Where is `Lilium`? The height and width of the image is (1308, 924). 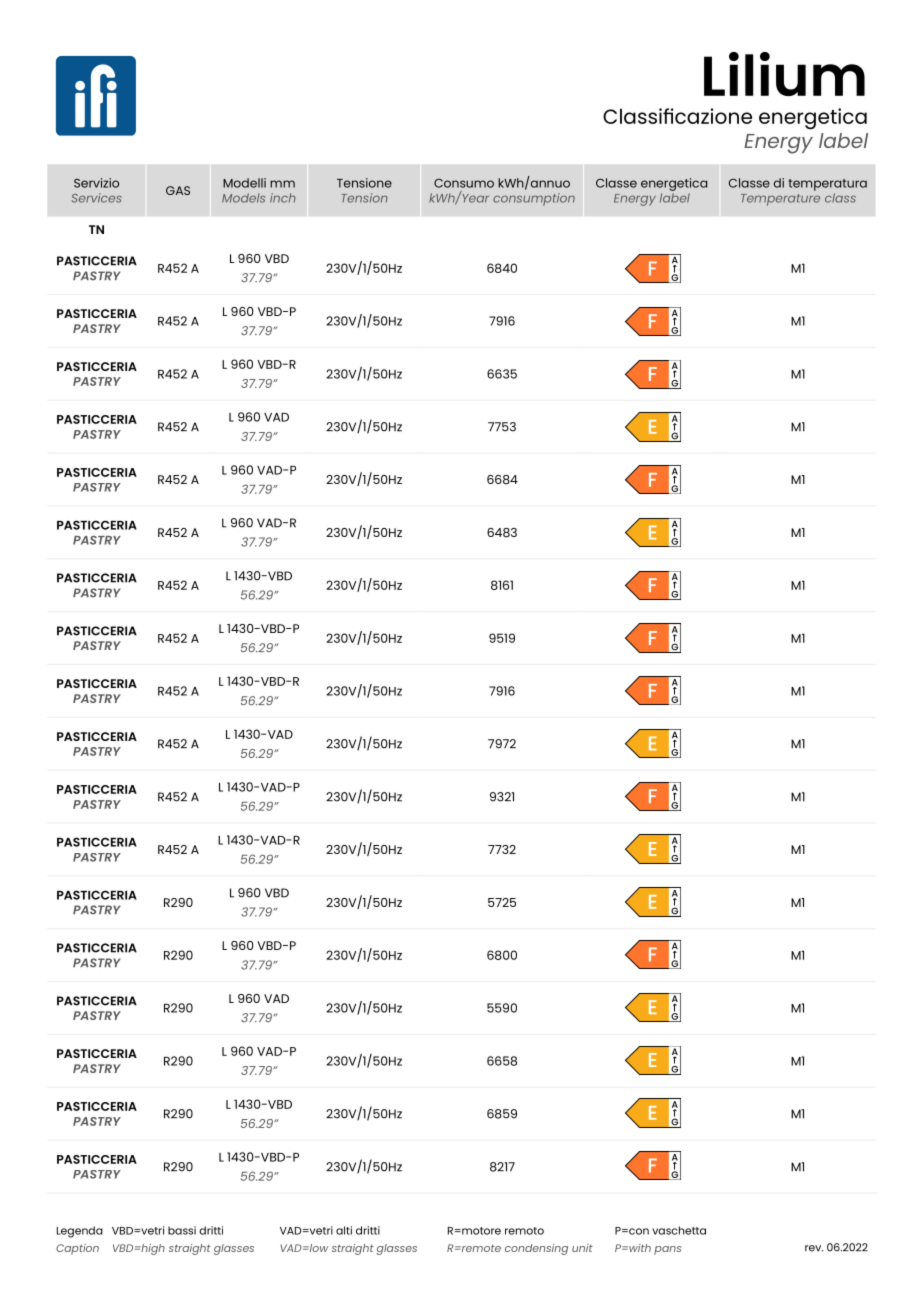 Lilium is located at coordinates (784, 74).
